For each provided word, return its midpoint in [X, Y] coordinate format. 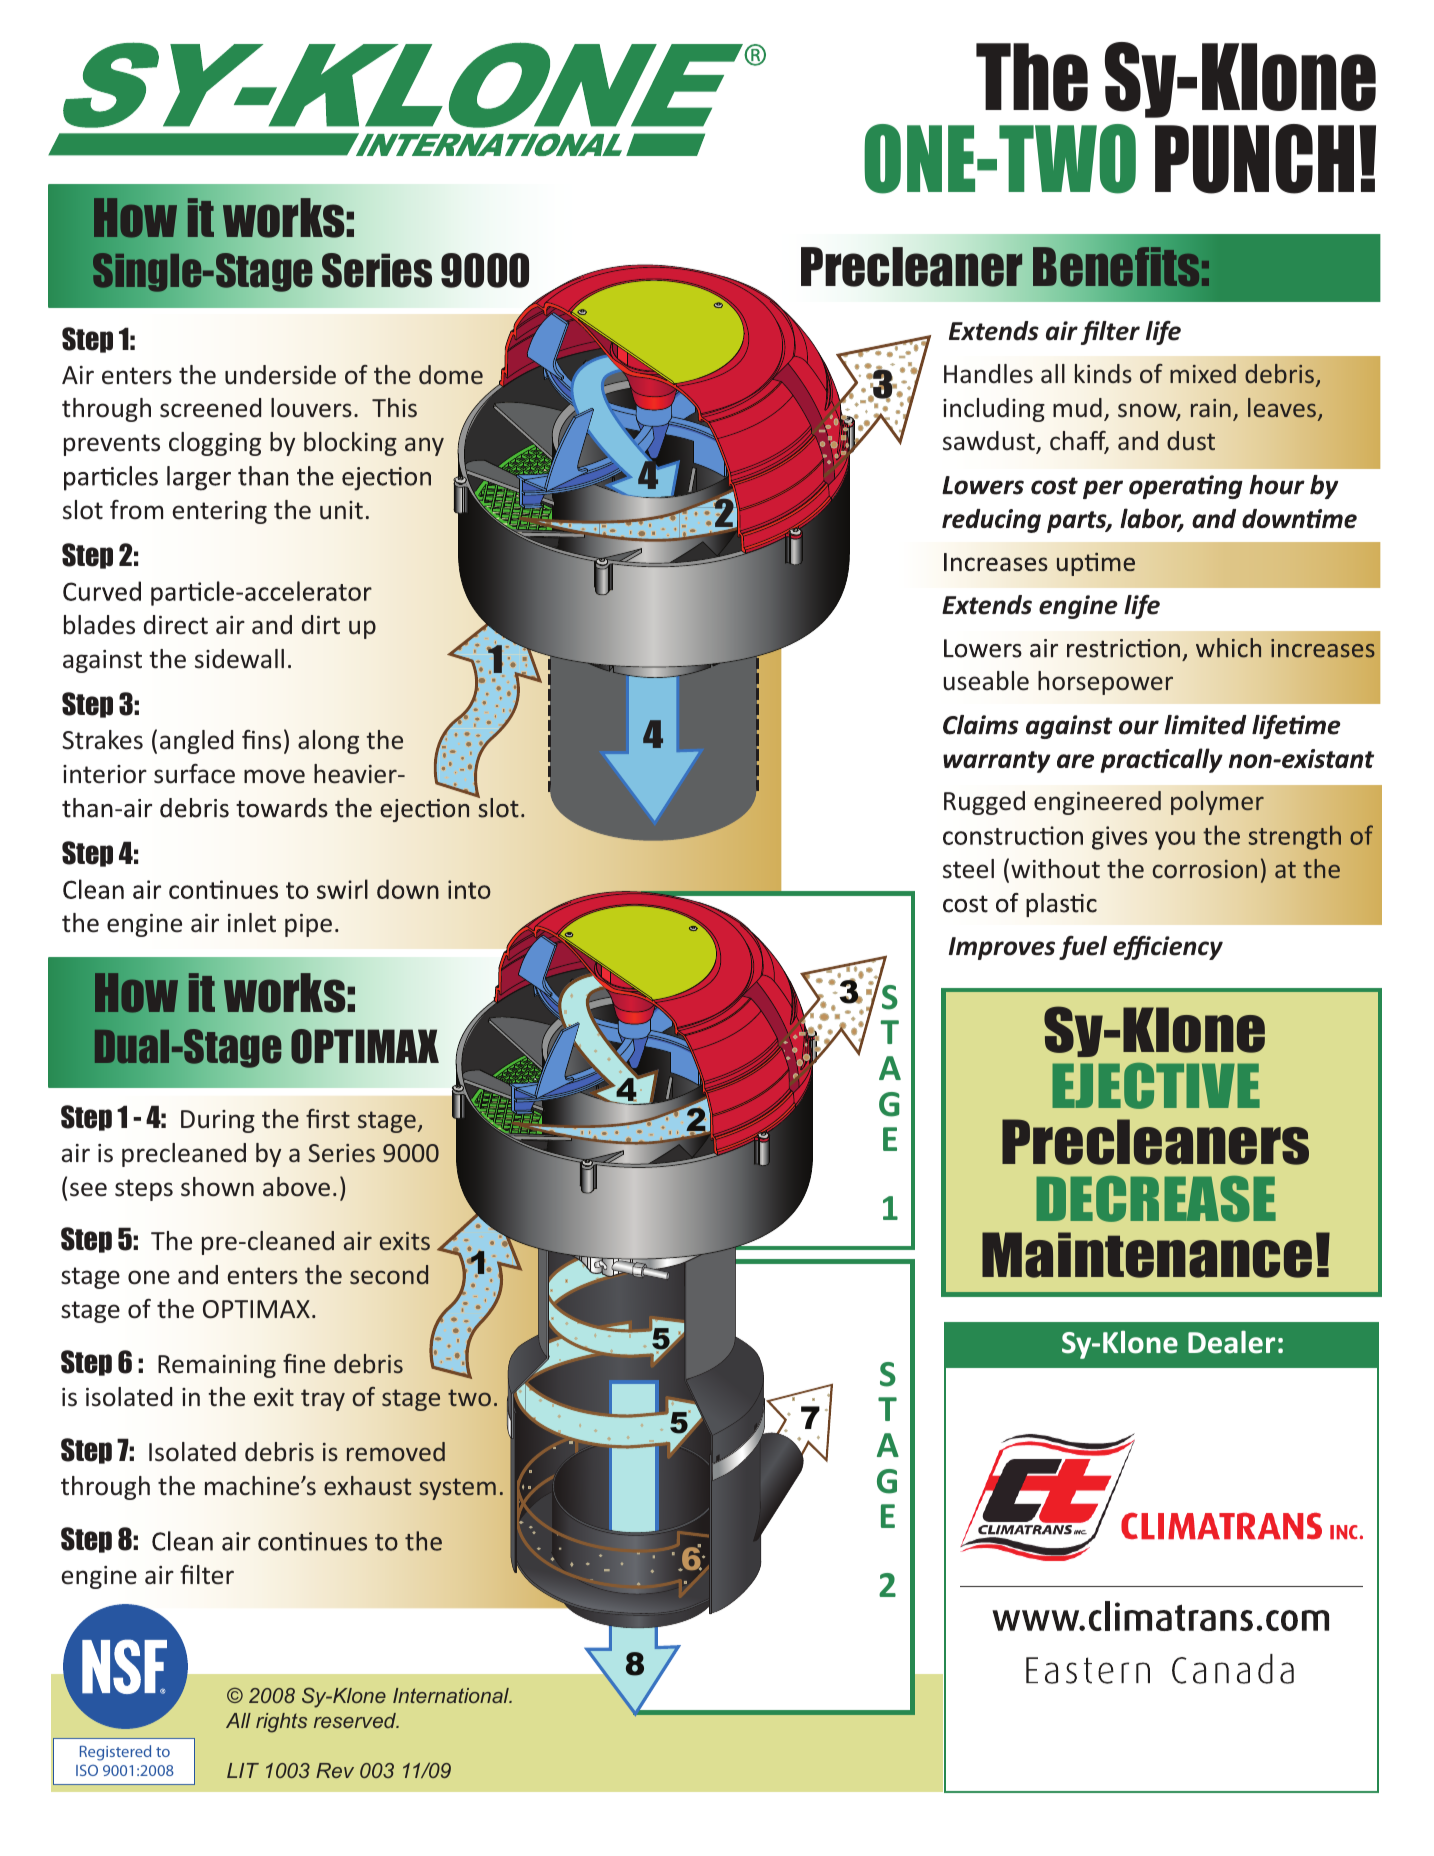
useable [986, 681]
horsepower [1105, 683]
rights [281, 1723]
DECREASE [1156, 1199]
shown [217, 1187]
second [389, 1274]
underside [280, 375]
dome [451, 375]
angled [196, 742]
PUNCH [1254, 159]
